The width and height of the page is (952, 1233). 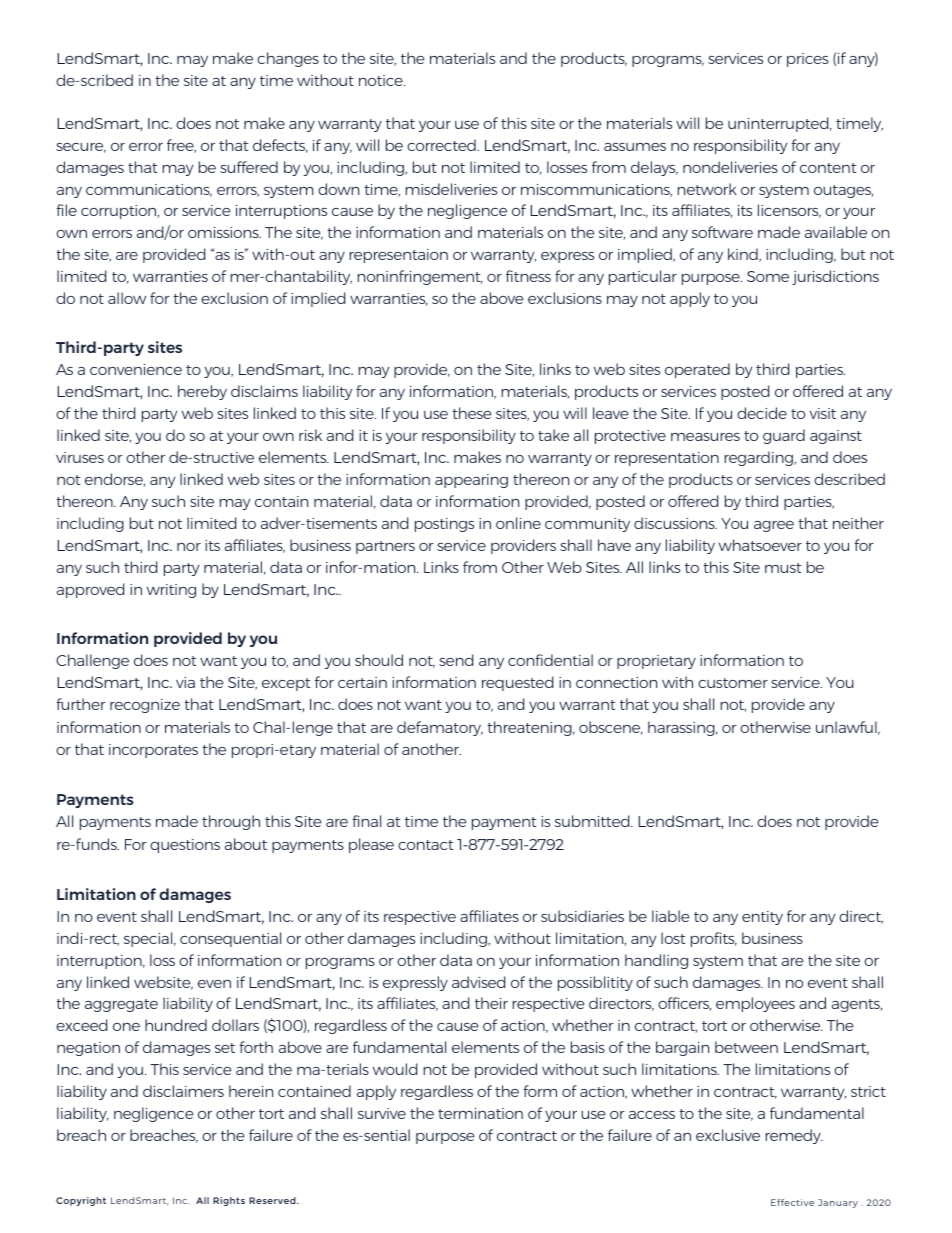 What do you see at coordinates (440, 728) in the page?
I see `defamatory` at bounding box center [440, 728].
